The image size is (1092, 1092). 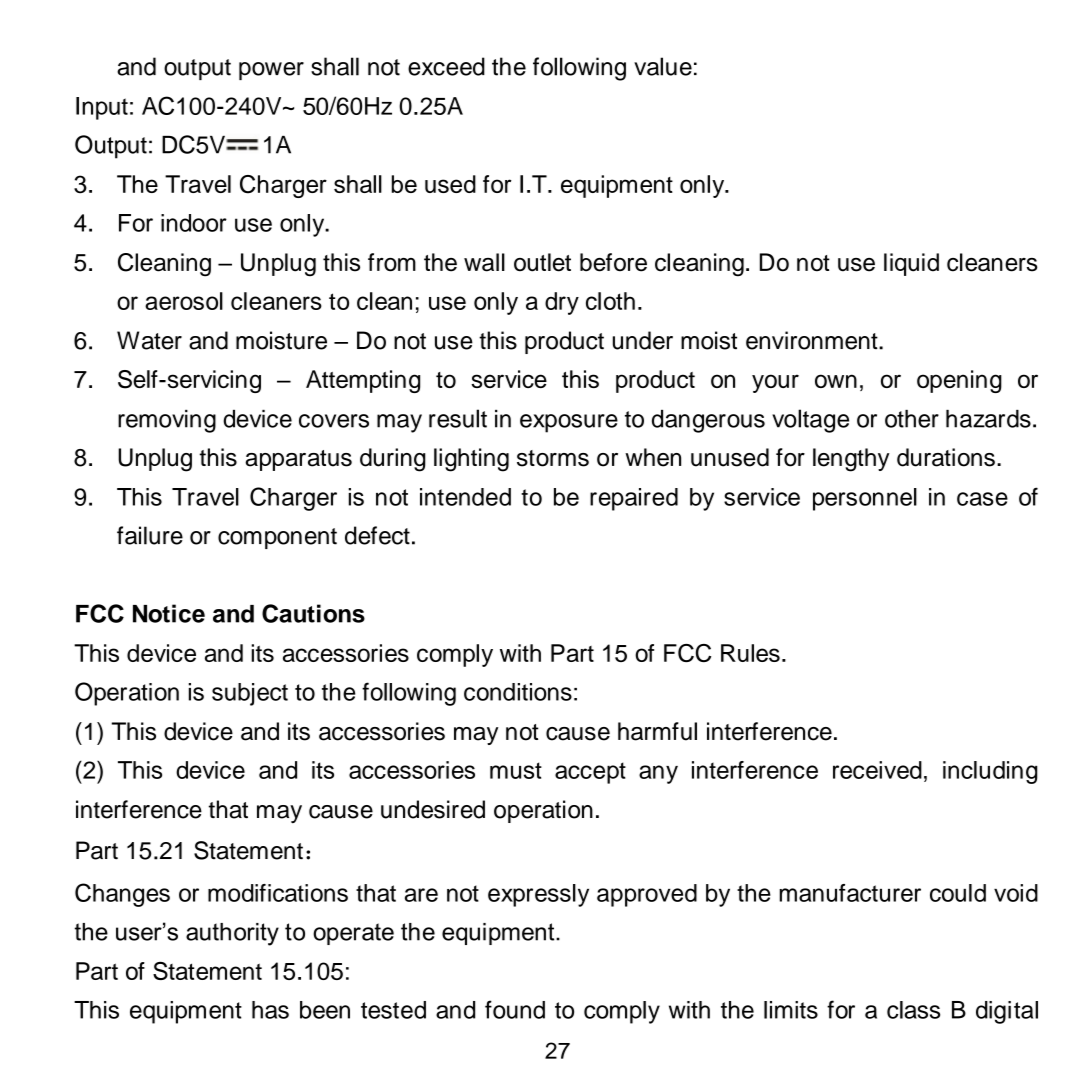 I want to click on liquid, so click(x=911, y=264).
